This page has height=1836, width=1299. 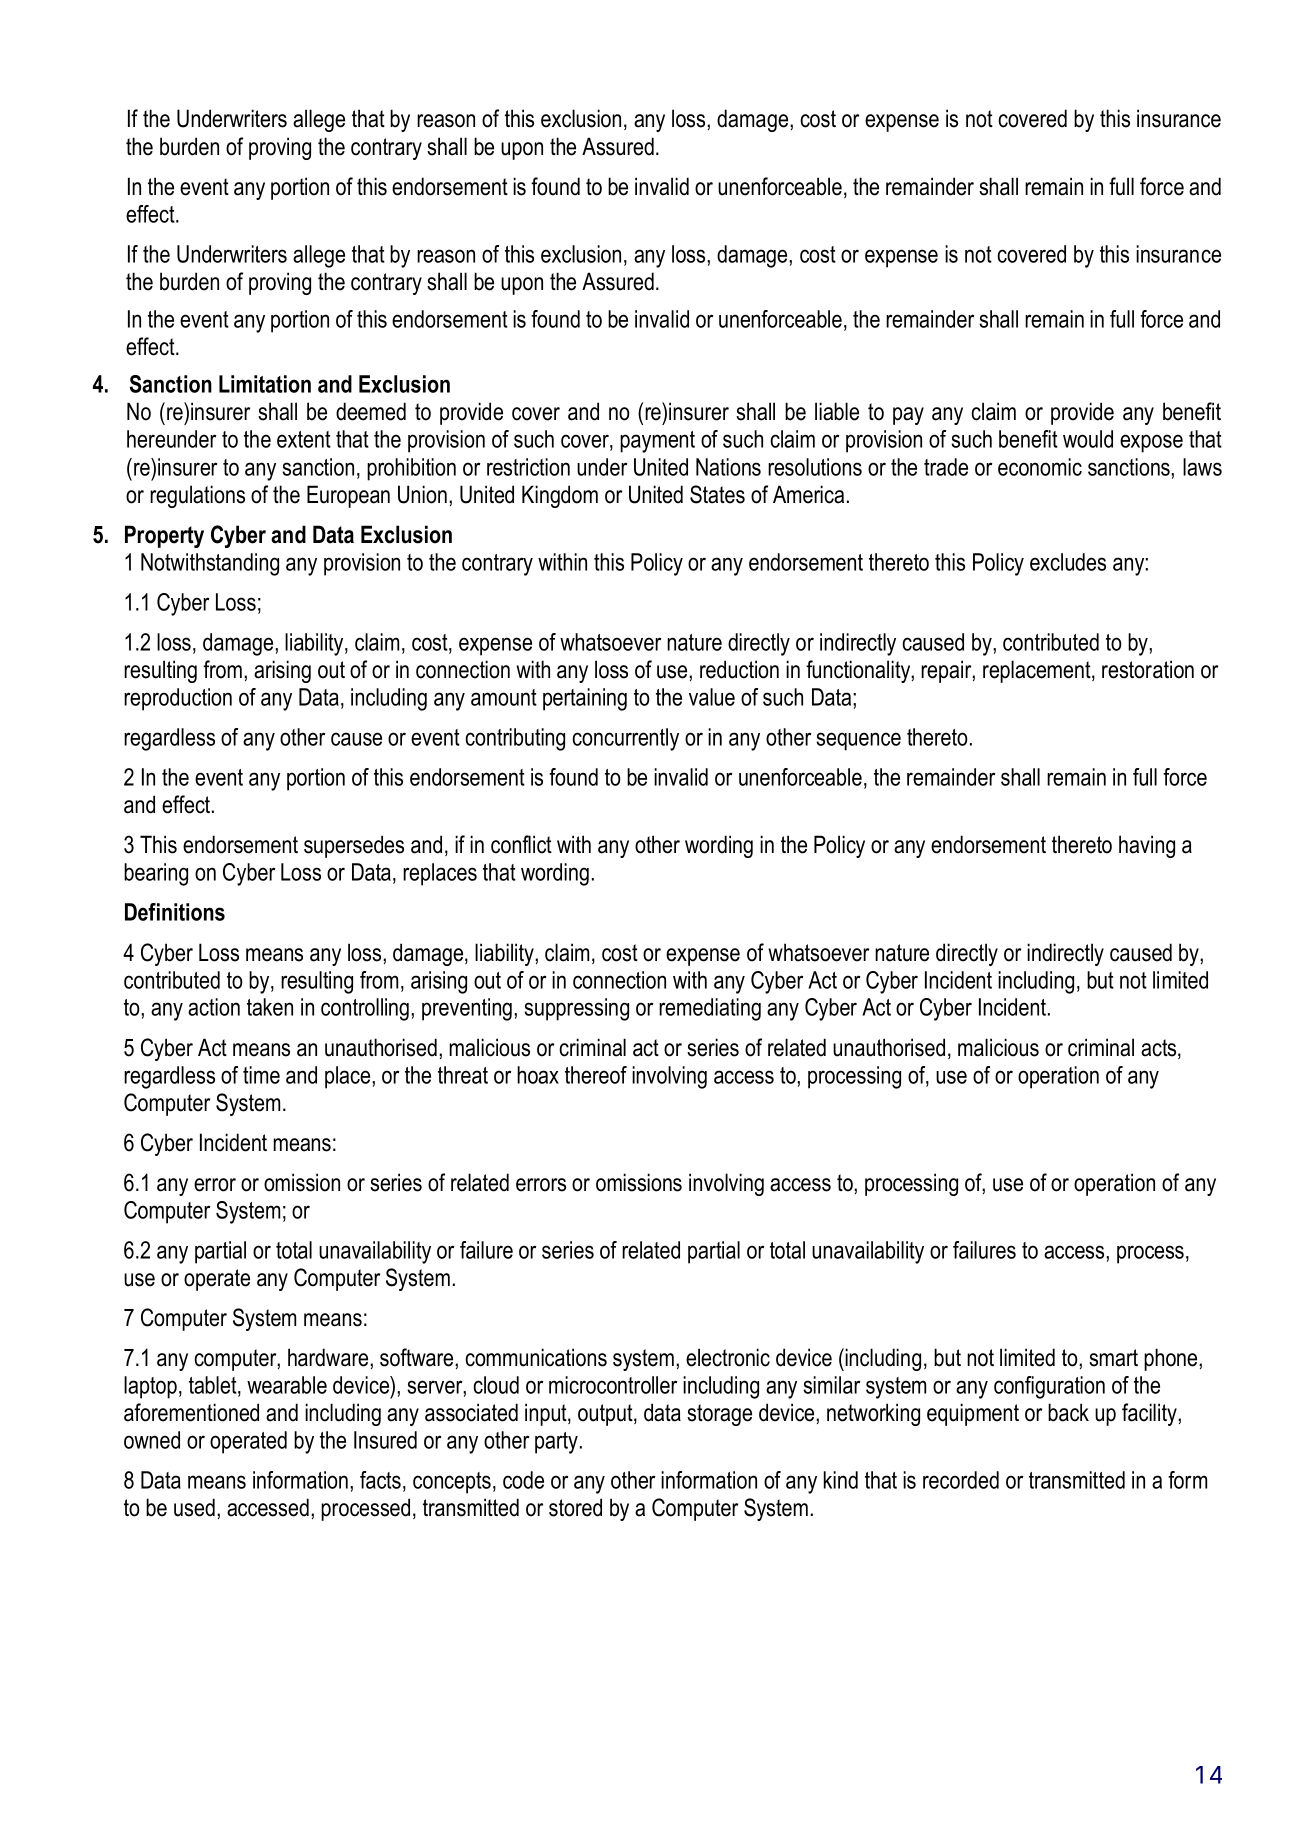 I want to click on Insured, so click(x=385, y=1440).
